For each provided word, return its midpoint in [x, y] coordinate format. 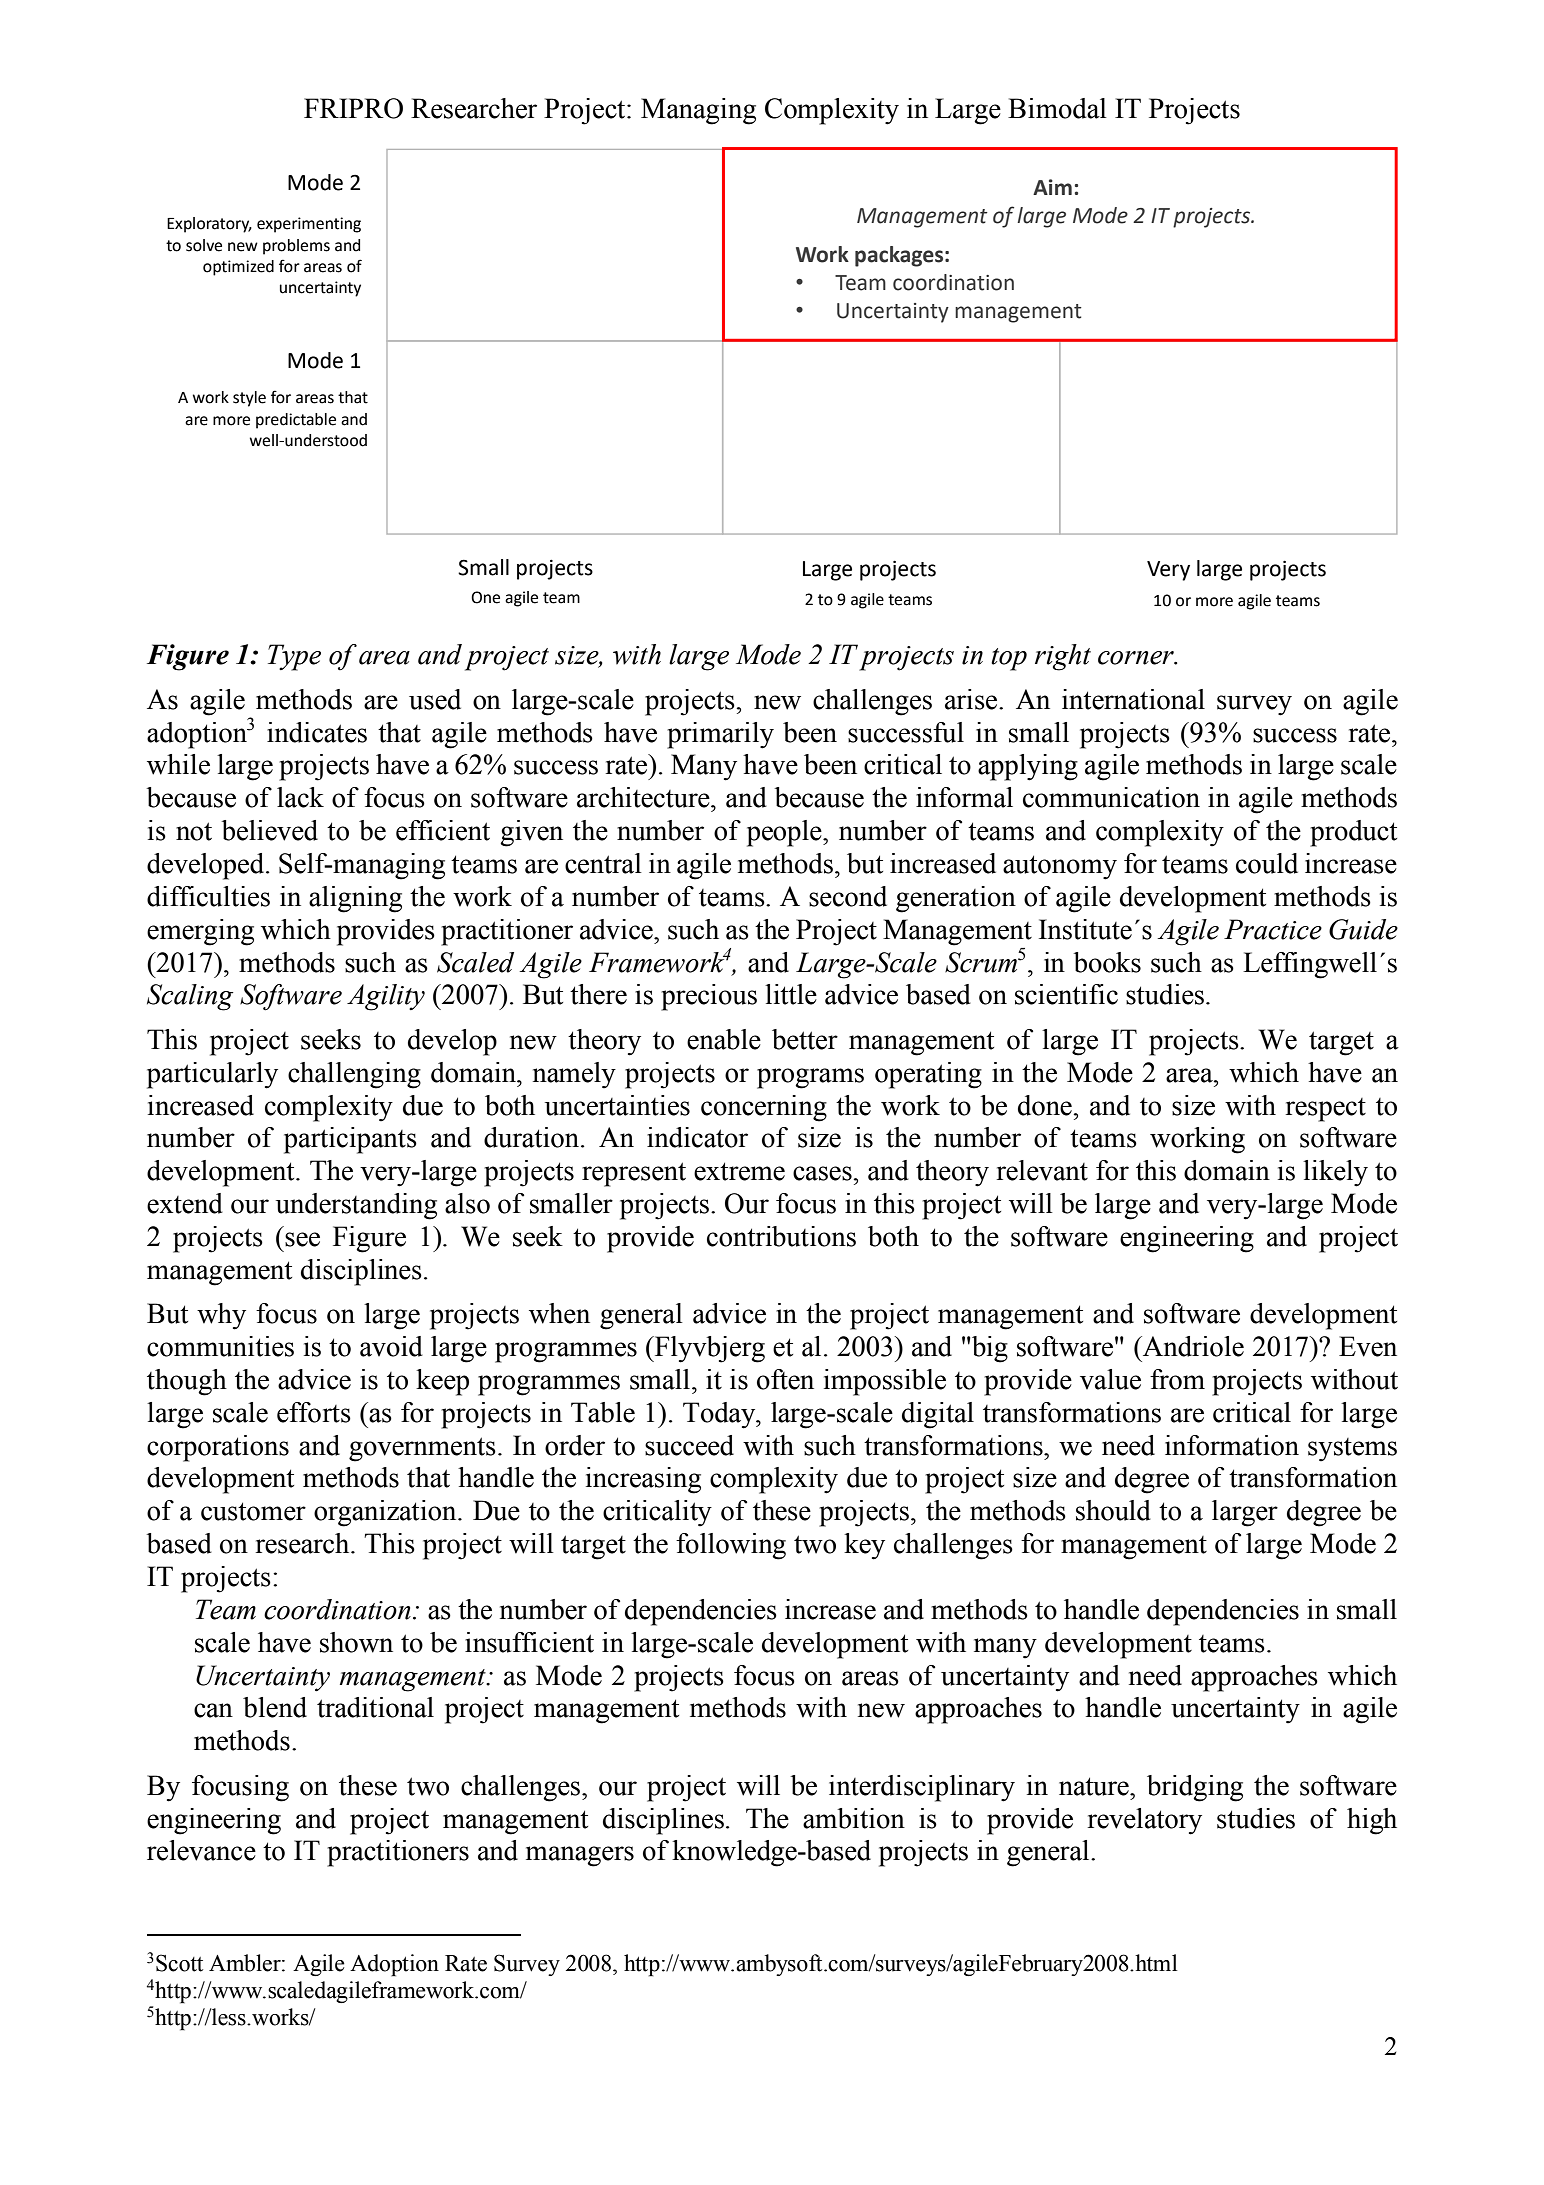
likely [1335, 1173]
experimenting [309, 225]
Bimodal [1057, 108]
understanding [356, 1206]
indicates [317, 732]
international [1133, 699]
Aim [1052, 187]
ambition [854, 1818]
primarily [720, 735]
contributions [781, 1236]
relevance [201, 1850]
